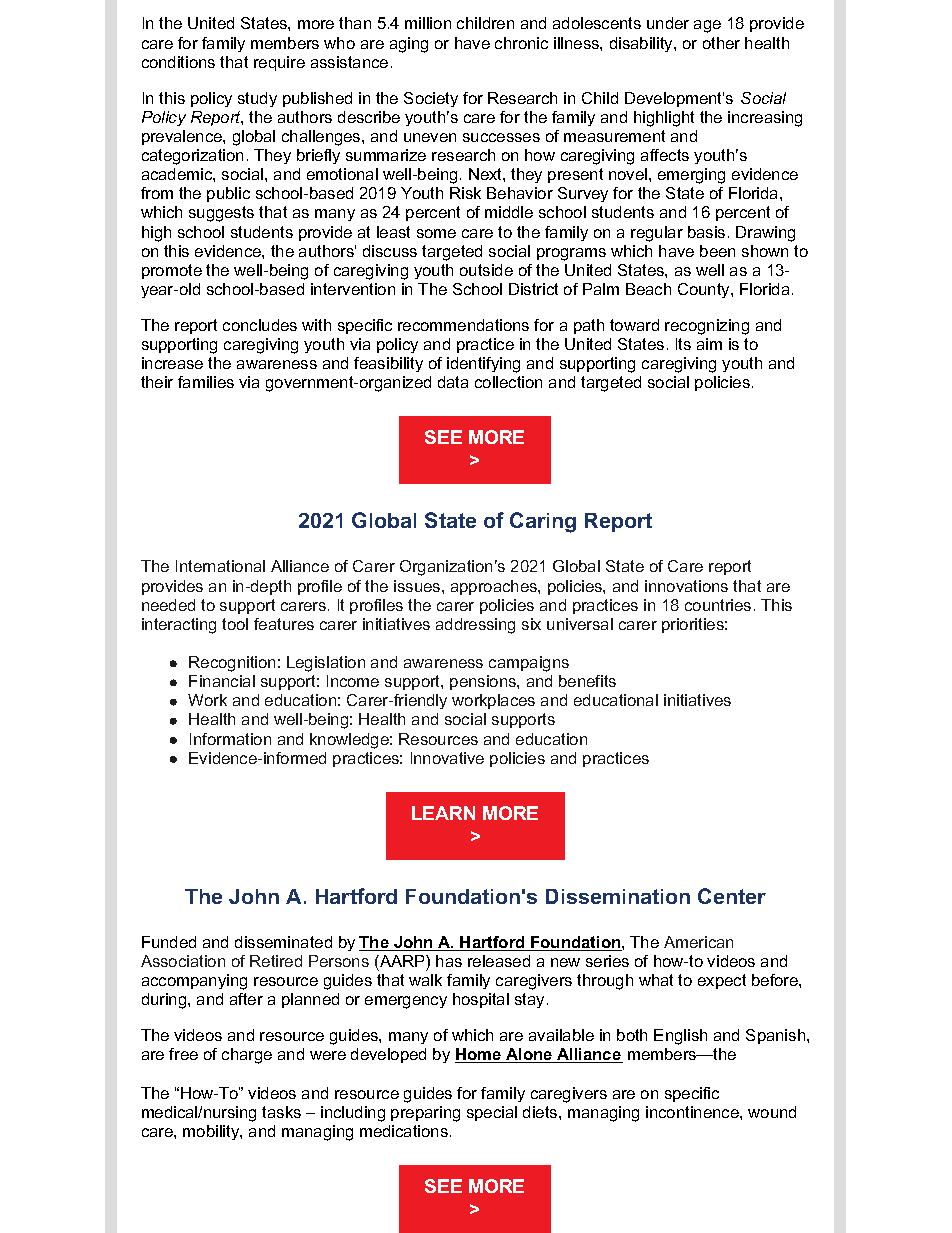 The image size is (952, 1233). I want to click on Information, so click(230, 739).
